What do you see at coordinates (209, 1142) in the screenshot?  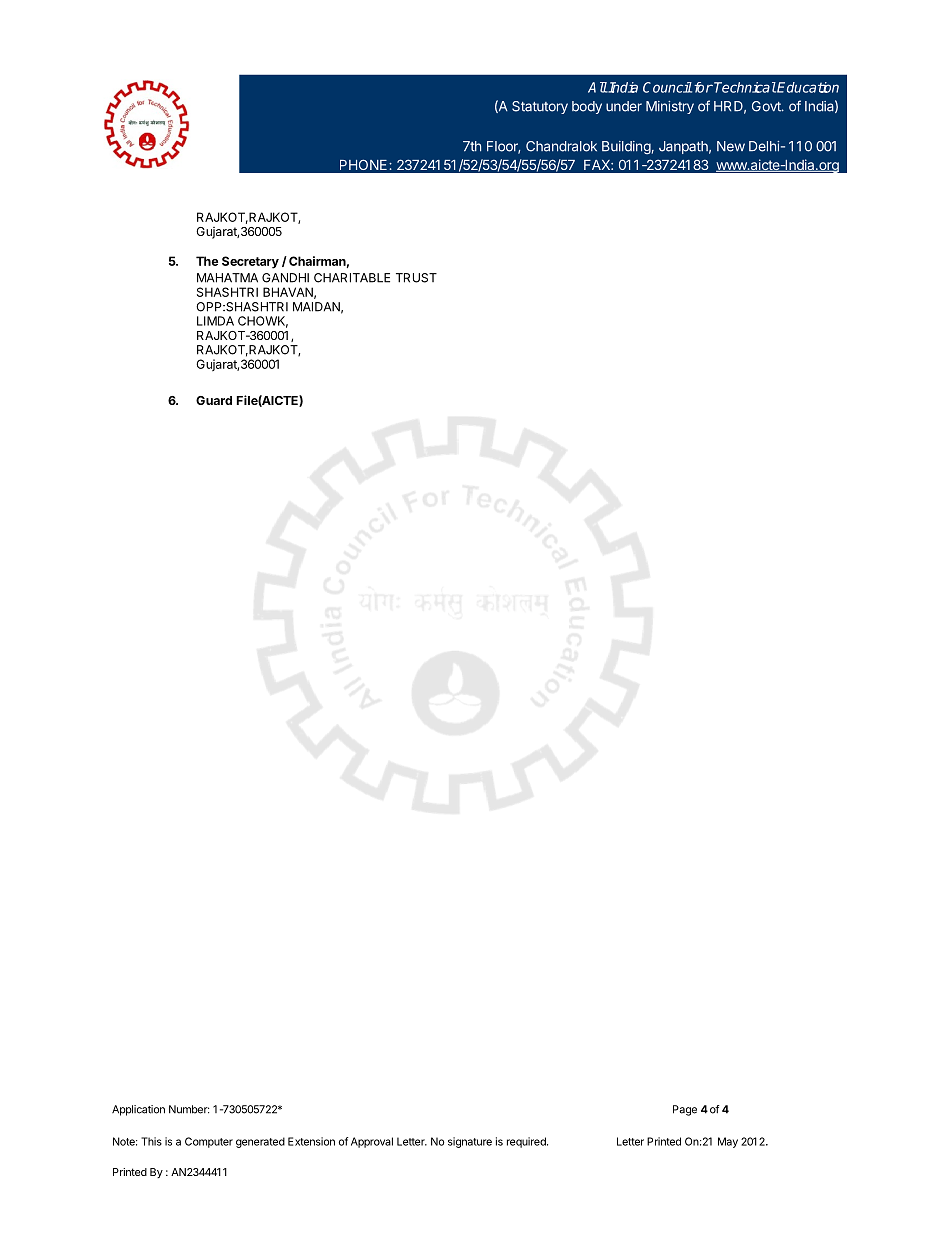 I see `Computer` at bounding box center [209, 1142].
